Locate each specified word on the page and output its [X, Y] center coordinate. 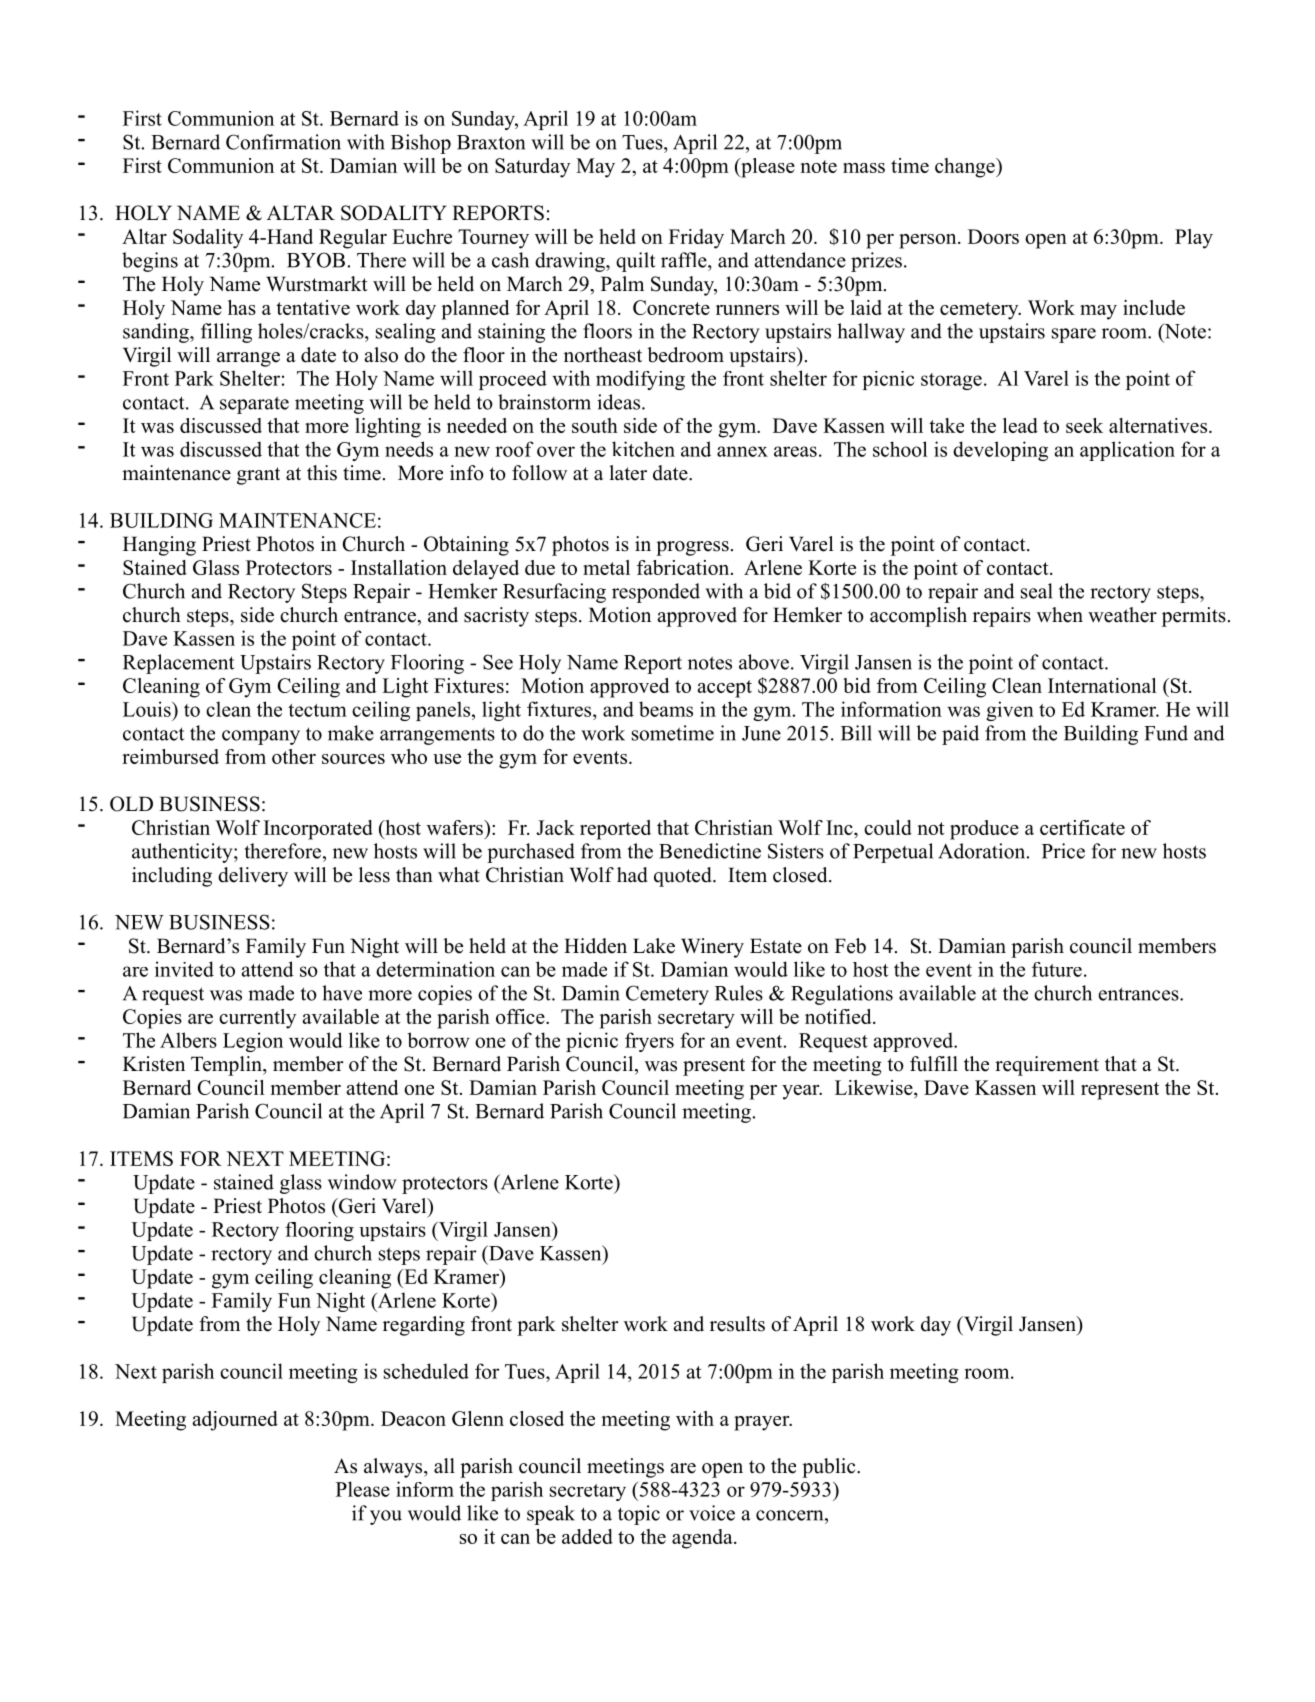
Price [1063, 851]
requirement [1047, 1066]
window [362, 1182]
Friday [696, 239]
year [802, 1092]
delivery [253, 877]
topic [639, 1515]
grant [258, 476]
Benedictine [710, 851]
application [1127, 451]
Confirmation [283, 142]
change [966, 168]
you [386, 1517]
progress [692, 548]
